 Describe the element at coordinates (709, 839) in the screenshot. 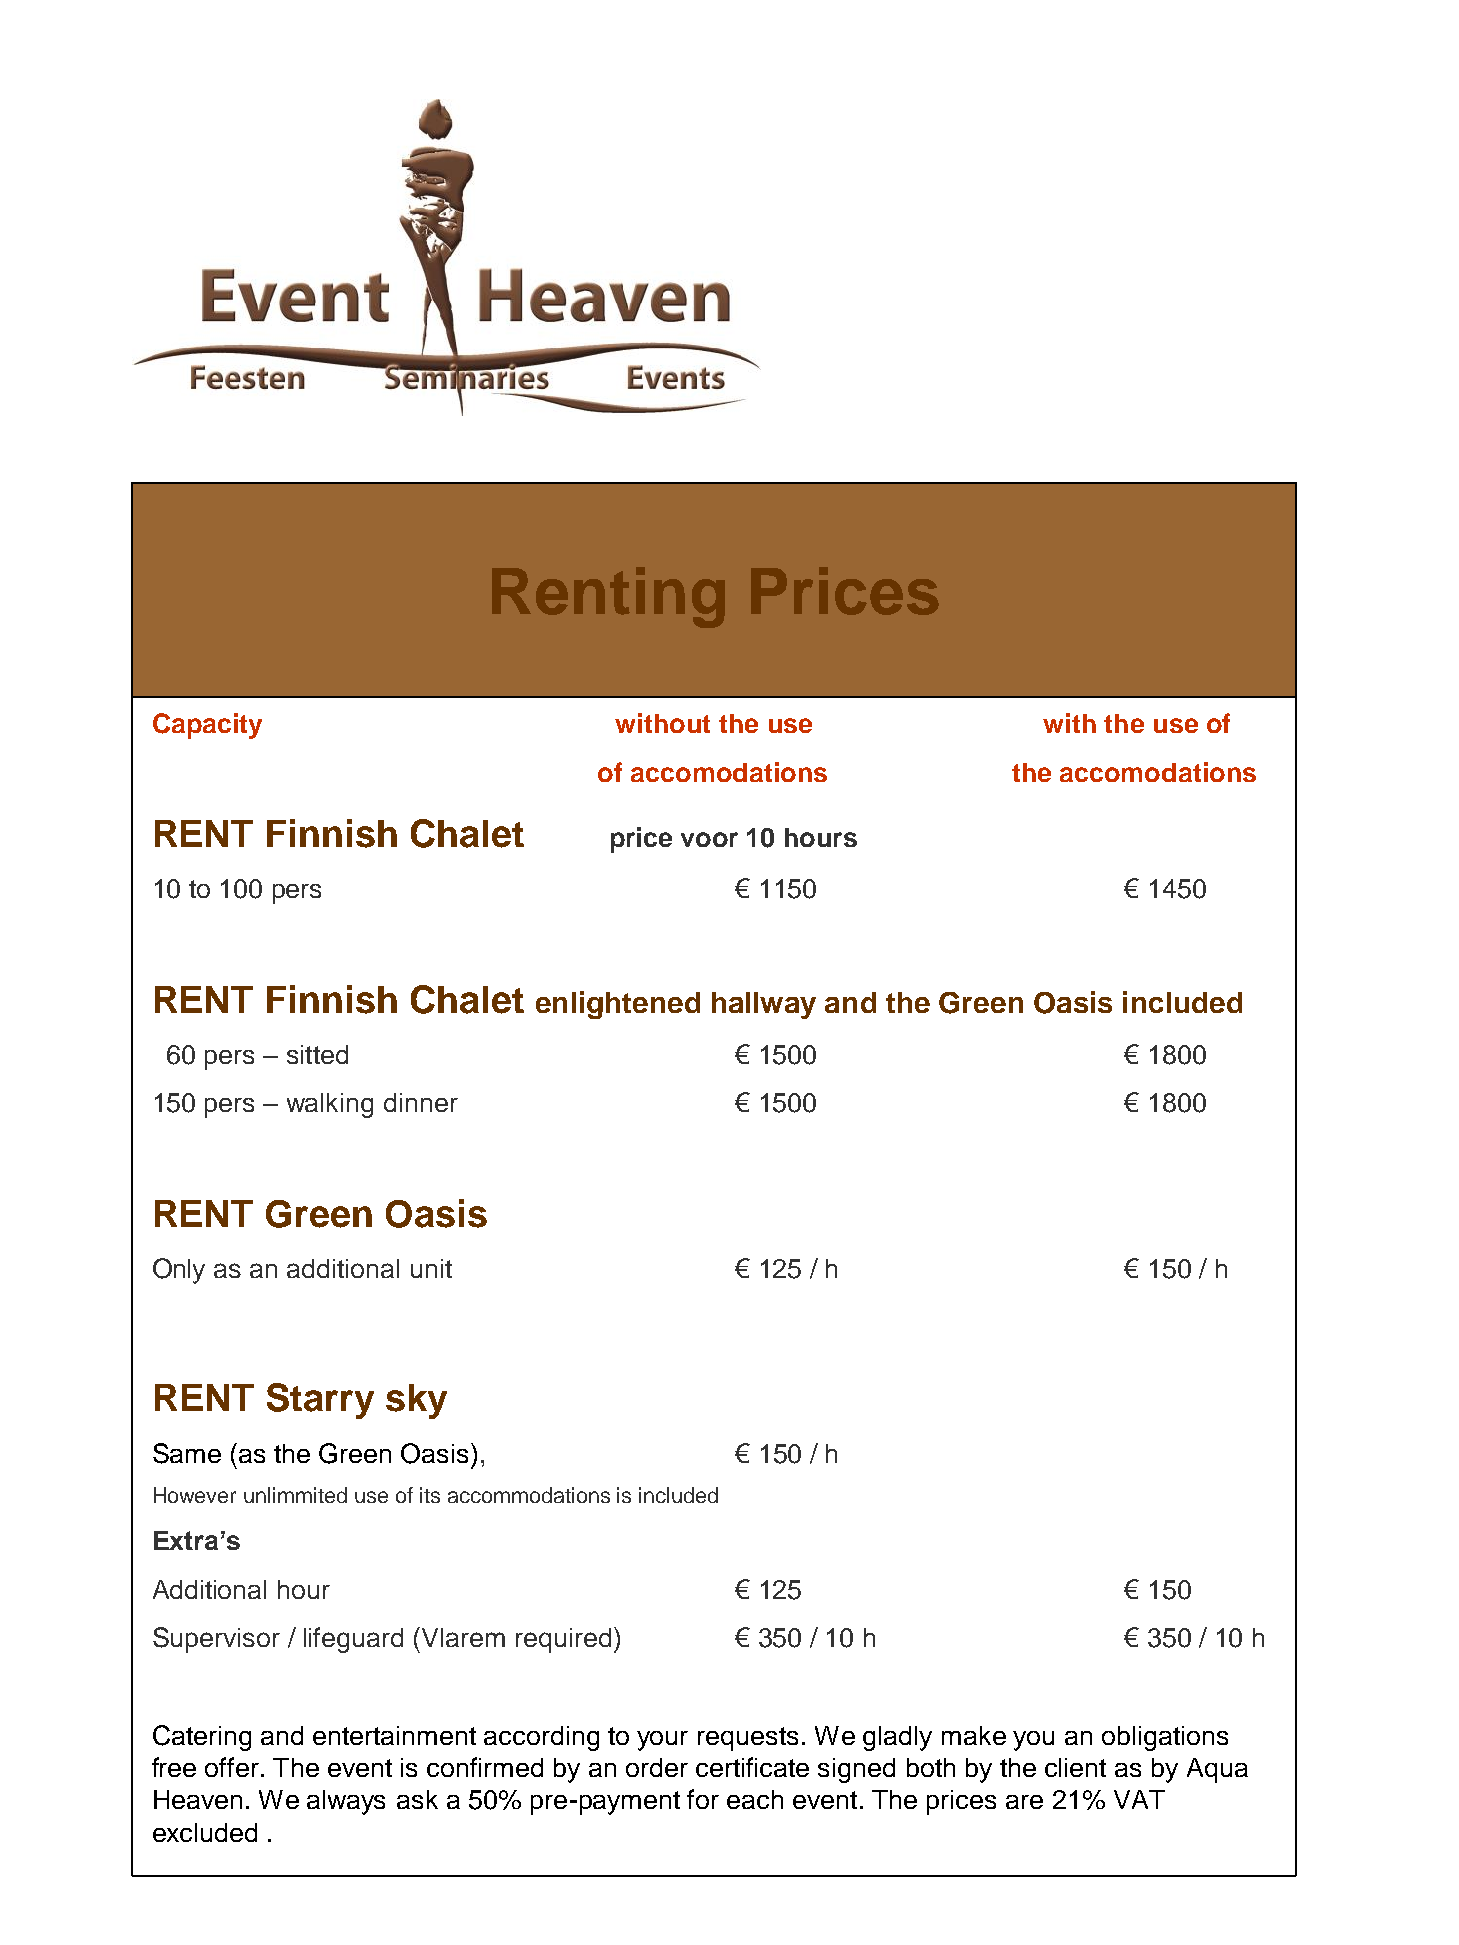

I see `voor` at that location.
